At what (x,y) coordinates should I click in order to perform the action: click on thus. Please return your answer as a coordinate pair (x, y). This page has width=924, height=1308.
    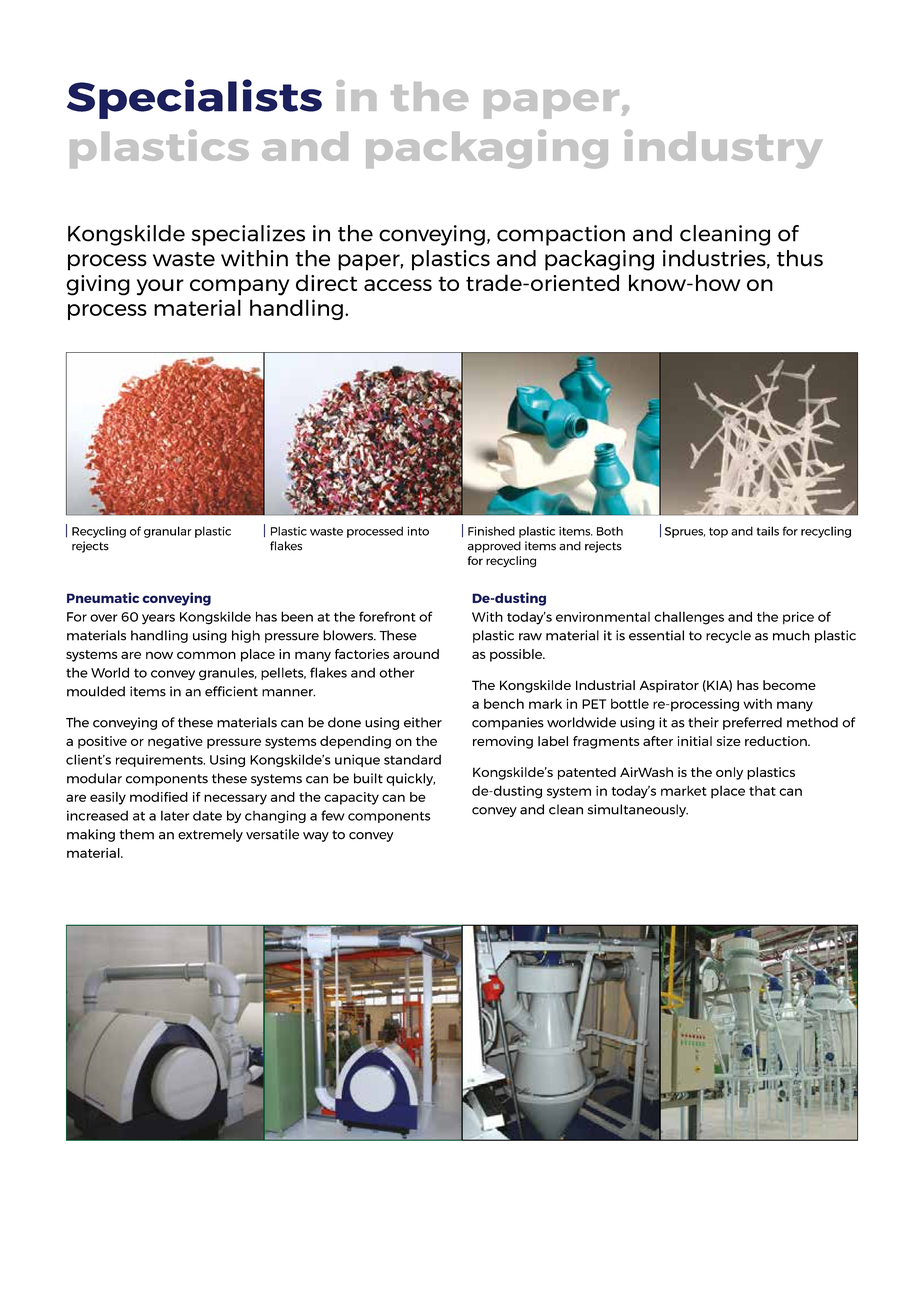
    Looking at the image, I should click on (800, 258).
